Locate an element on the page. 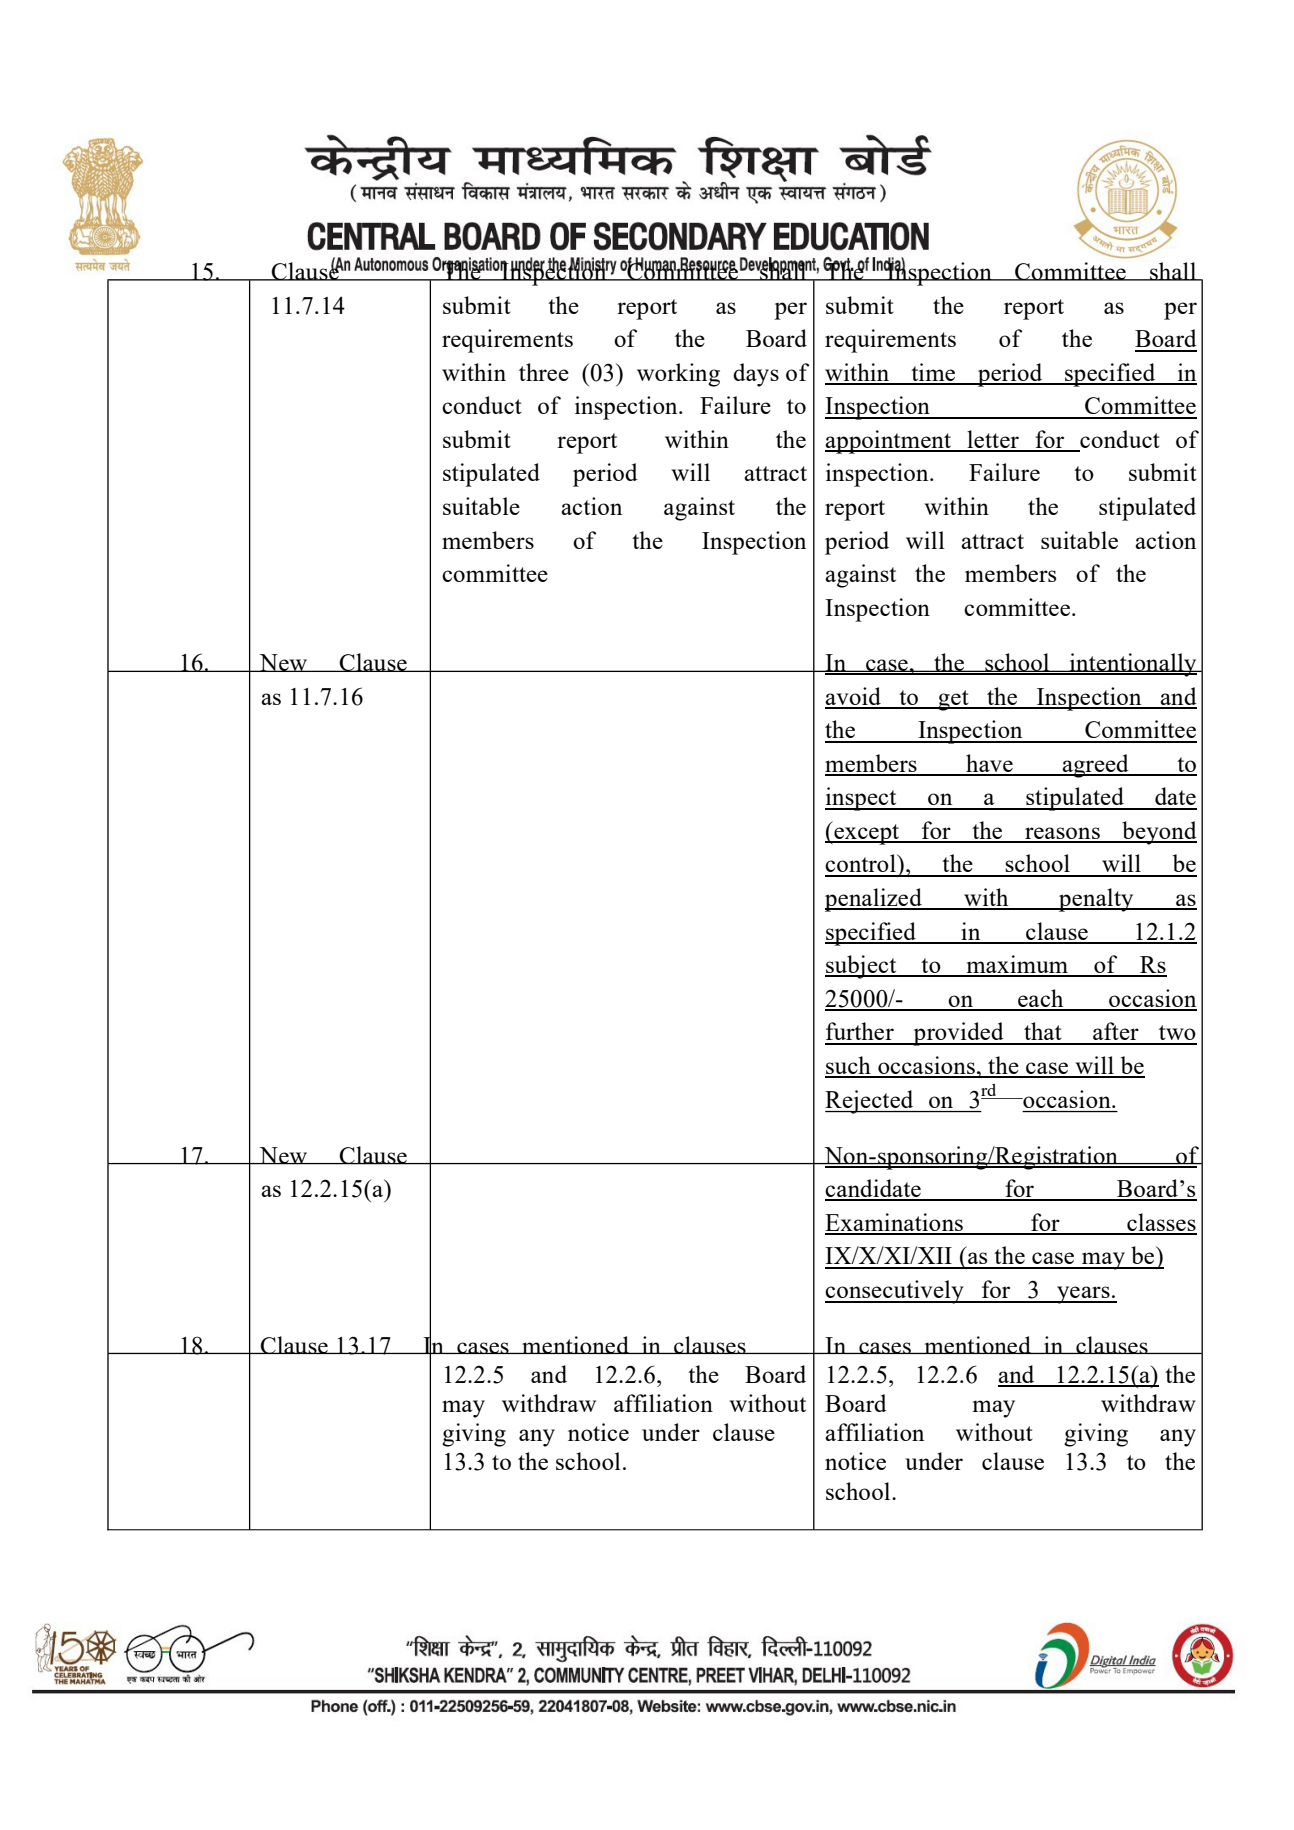  working is located at coordinates (678, 375).
